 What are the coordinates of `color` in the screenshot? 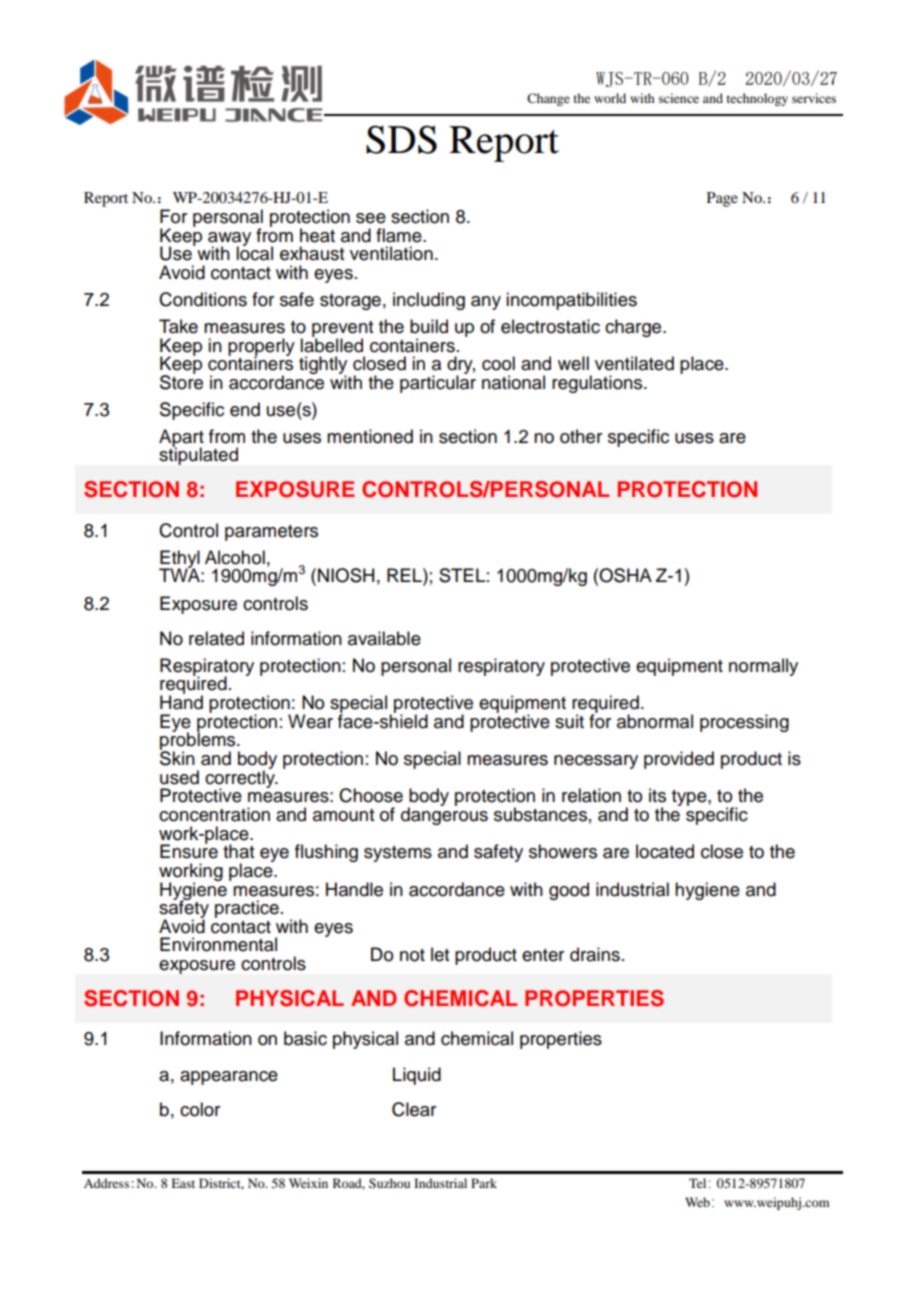 It's located at (200, 1109).
